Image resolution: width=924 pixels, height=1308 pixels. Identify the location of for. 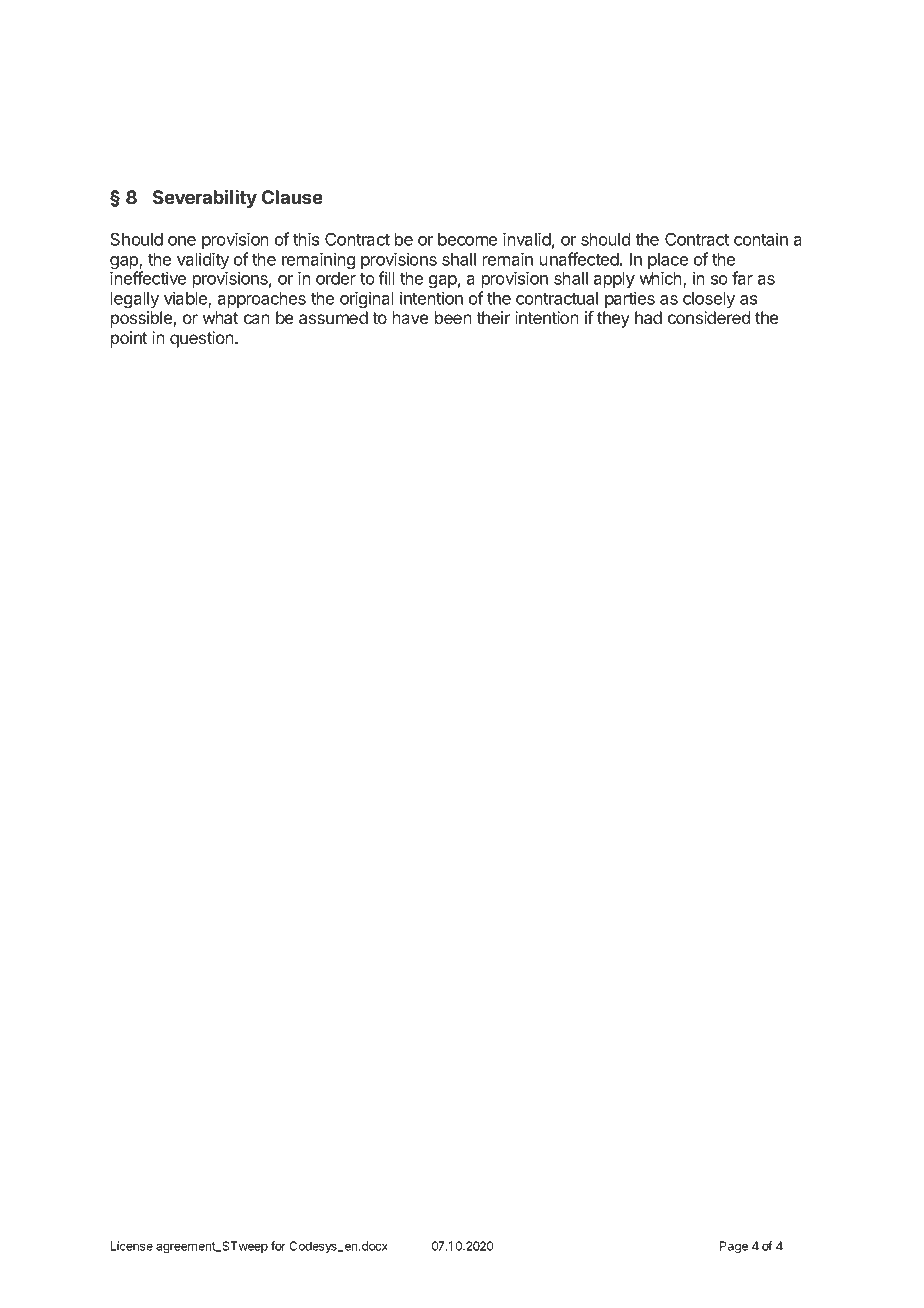
(278, 1246).
